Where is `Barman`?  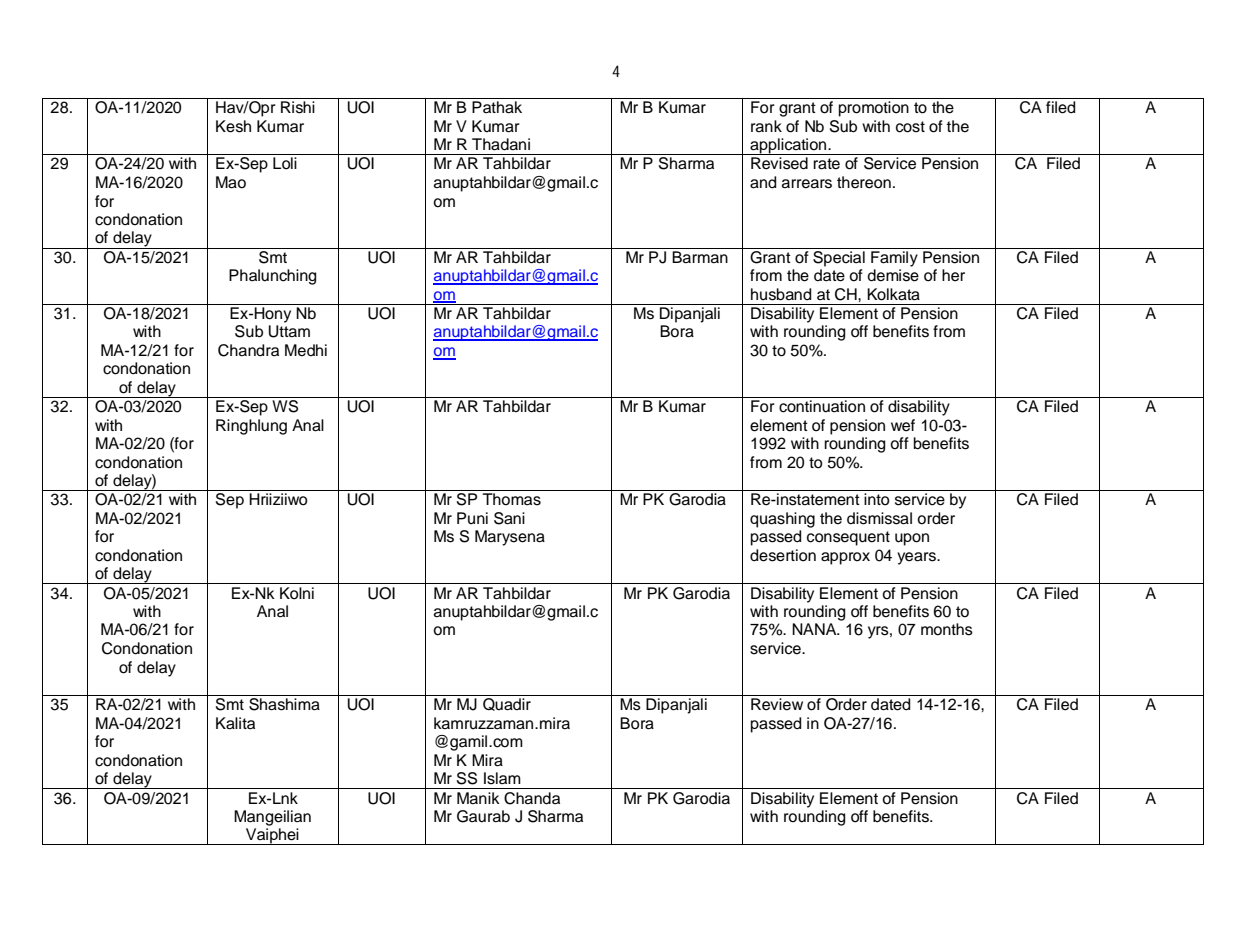
Barman is located at coordinates (700, 257).
